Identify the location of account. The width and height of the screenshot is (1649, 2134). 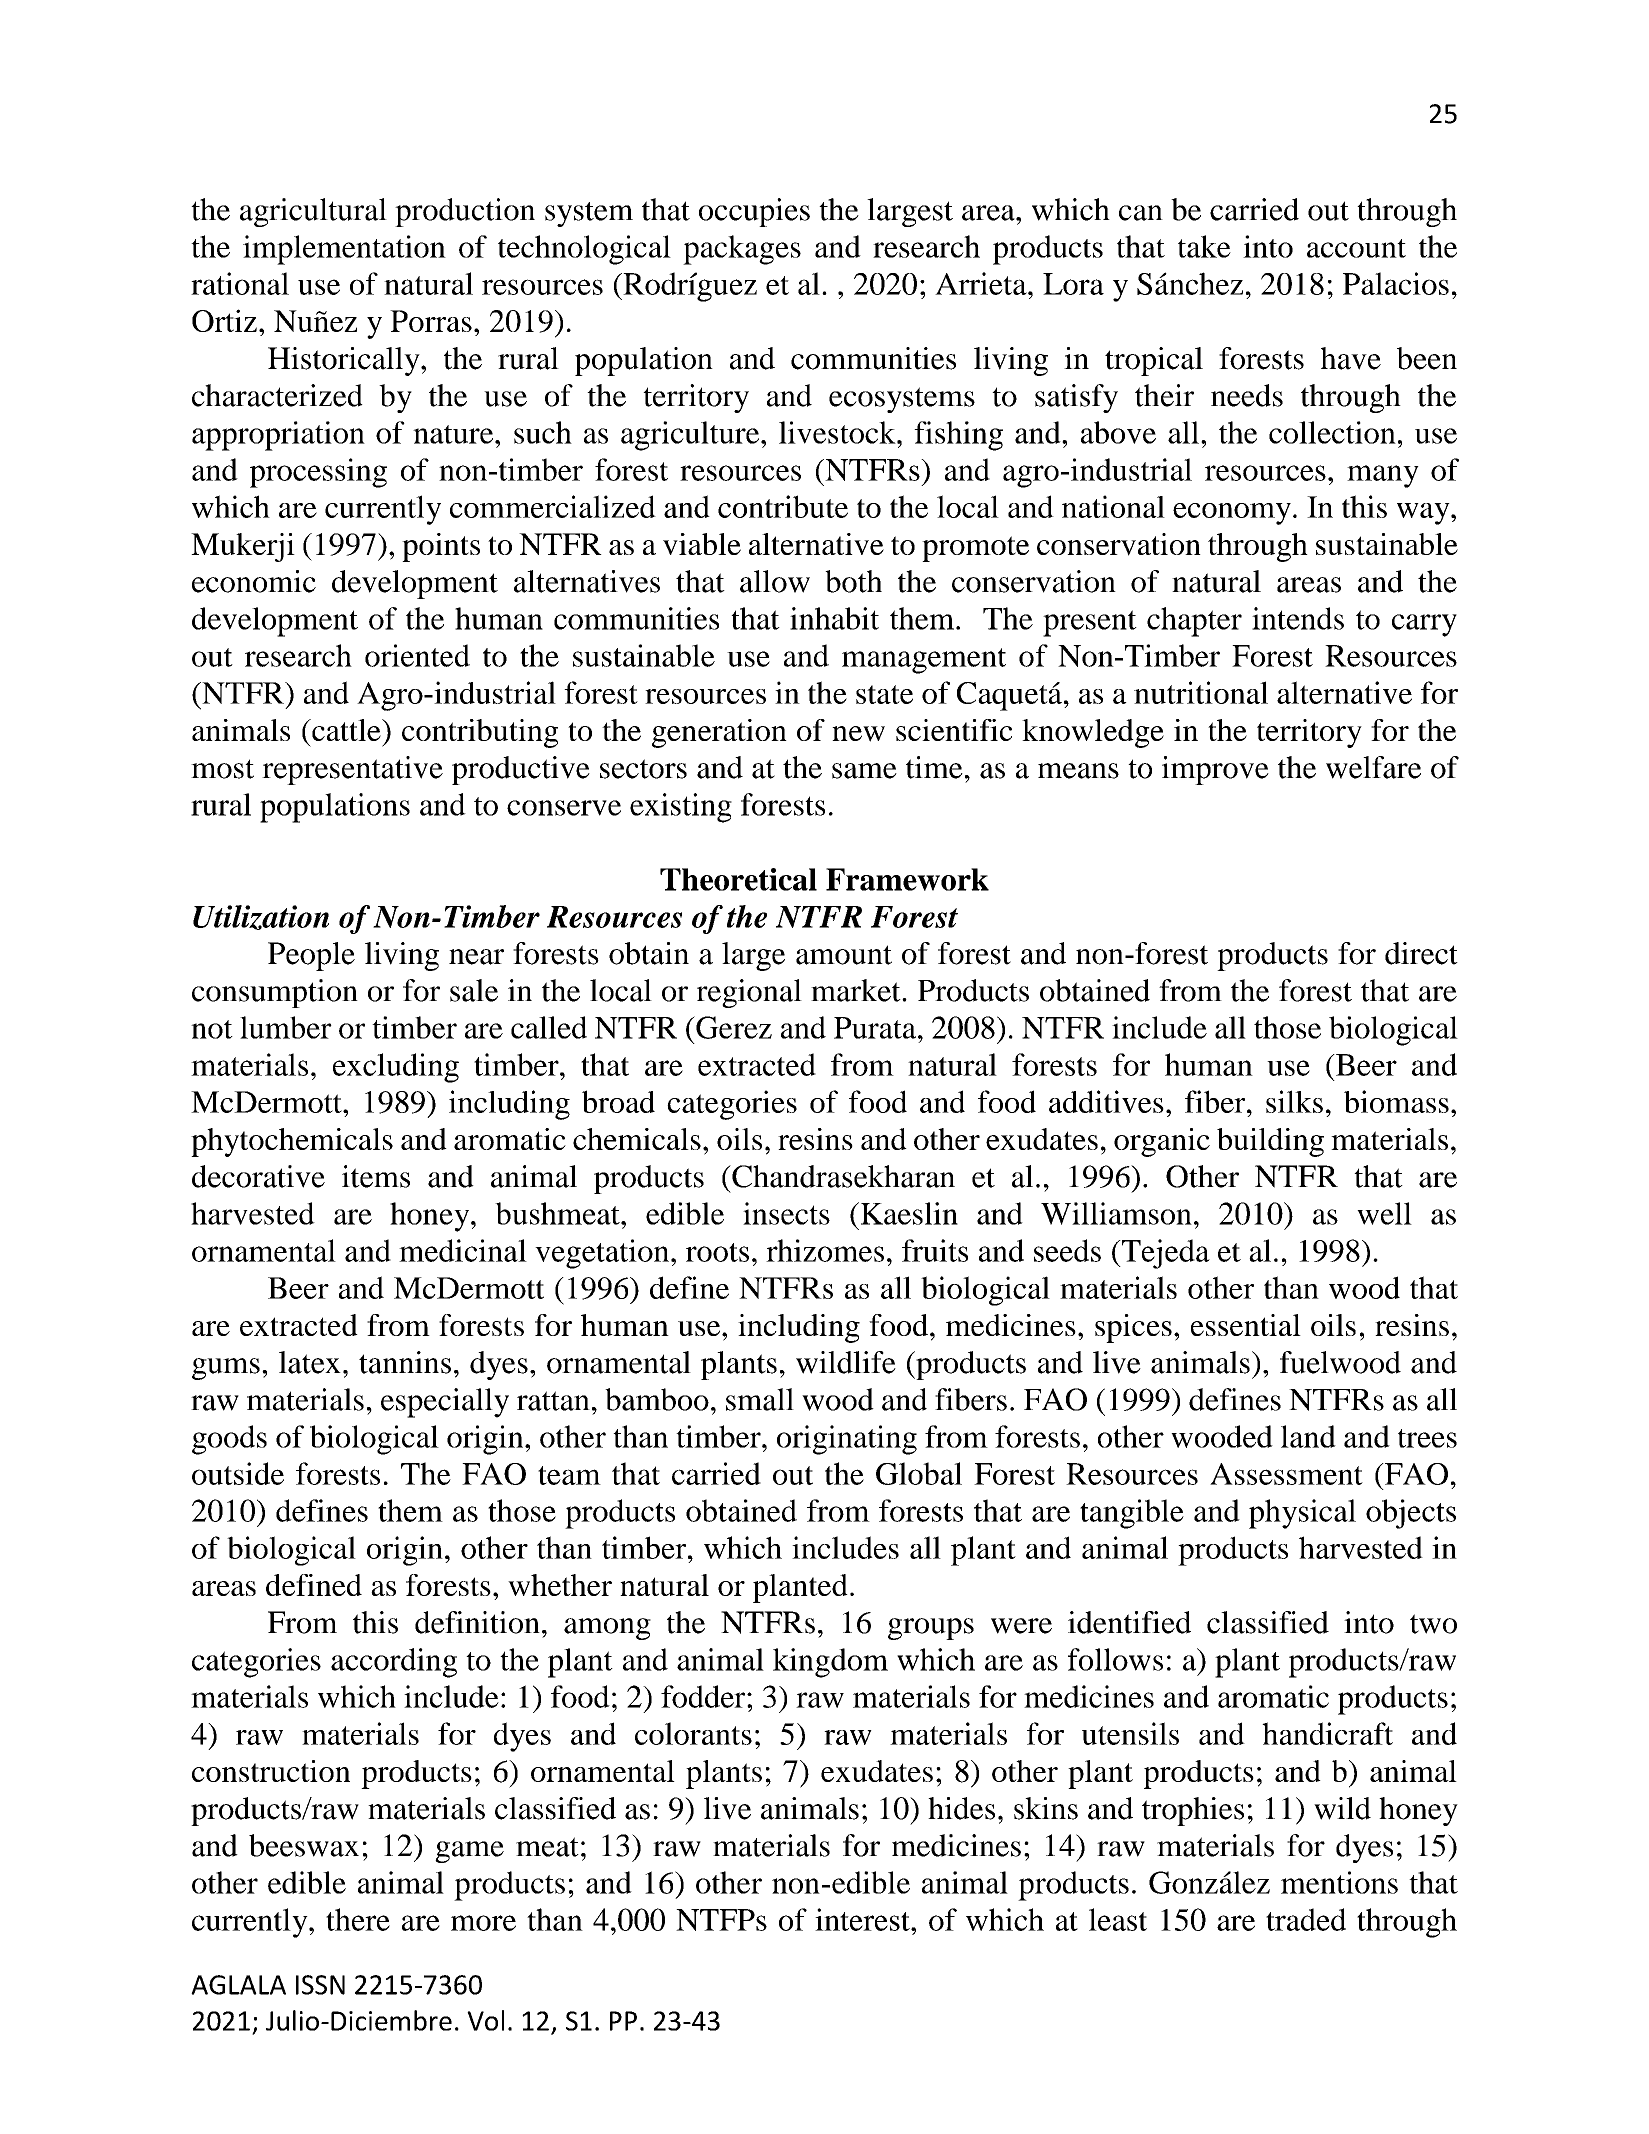
(1356, 248).
